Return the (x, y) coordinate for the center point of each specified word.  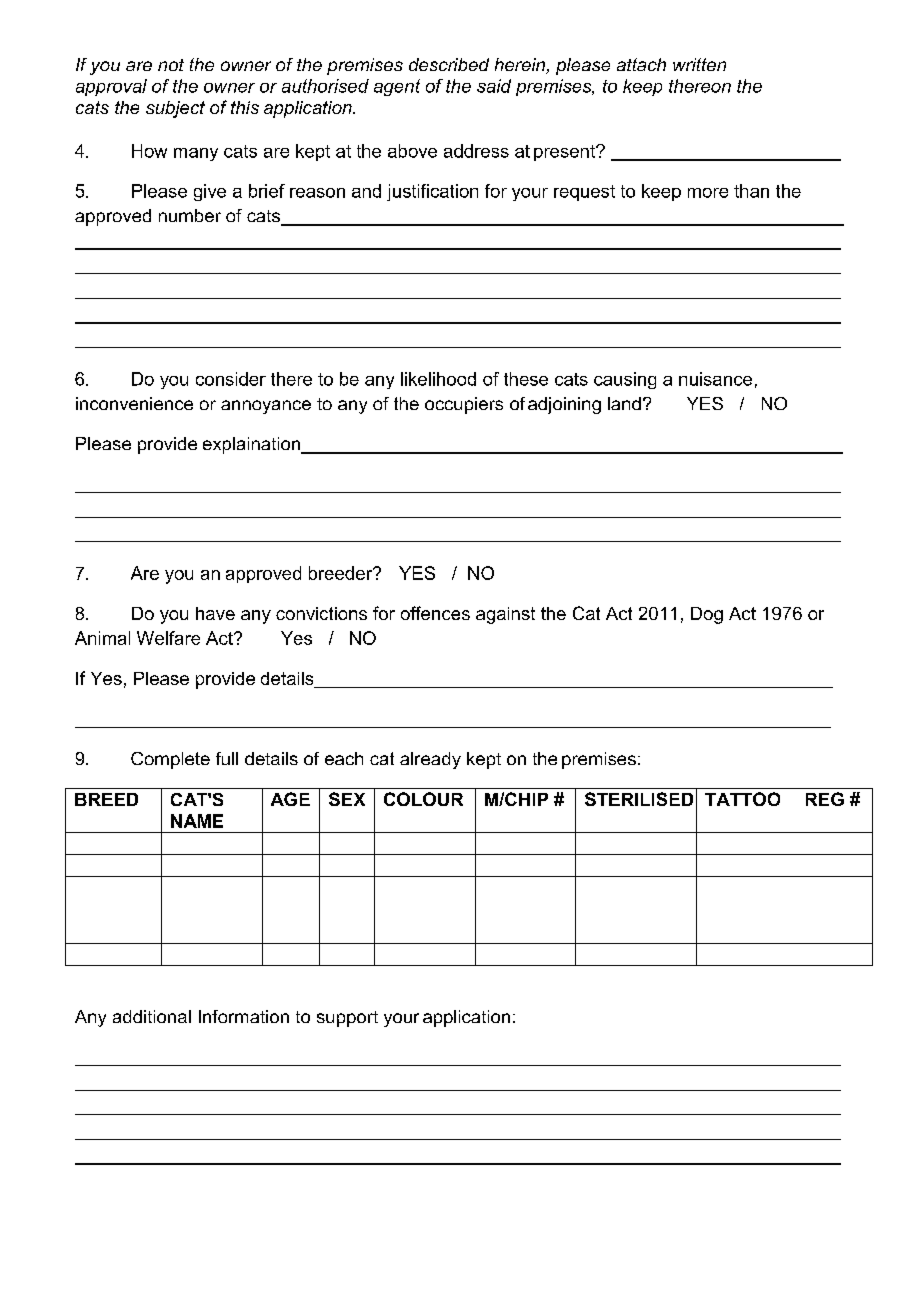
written (699, 64)
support (347, 1019)
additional (152, 1016)
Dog (707, 615)
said (494, 86)
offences (435, 613)
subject (175, 109)
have (215, 613)
